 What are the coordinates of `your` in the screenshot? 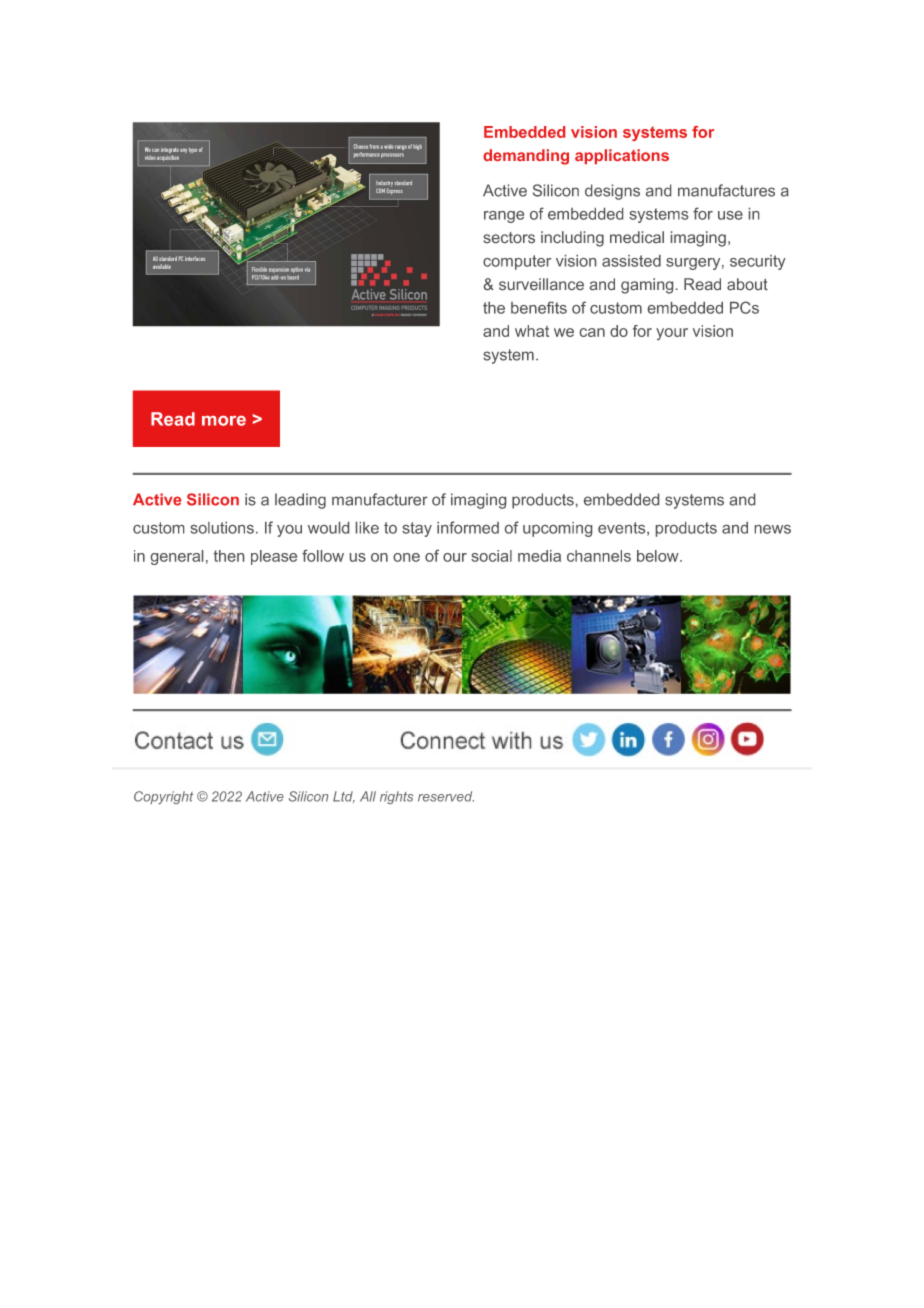 It's located at (672, 334).
